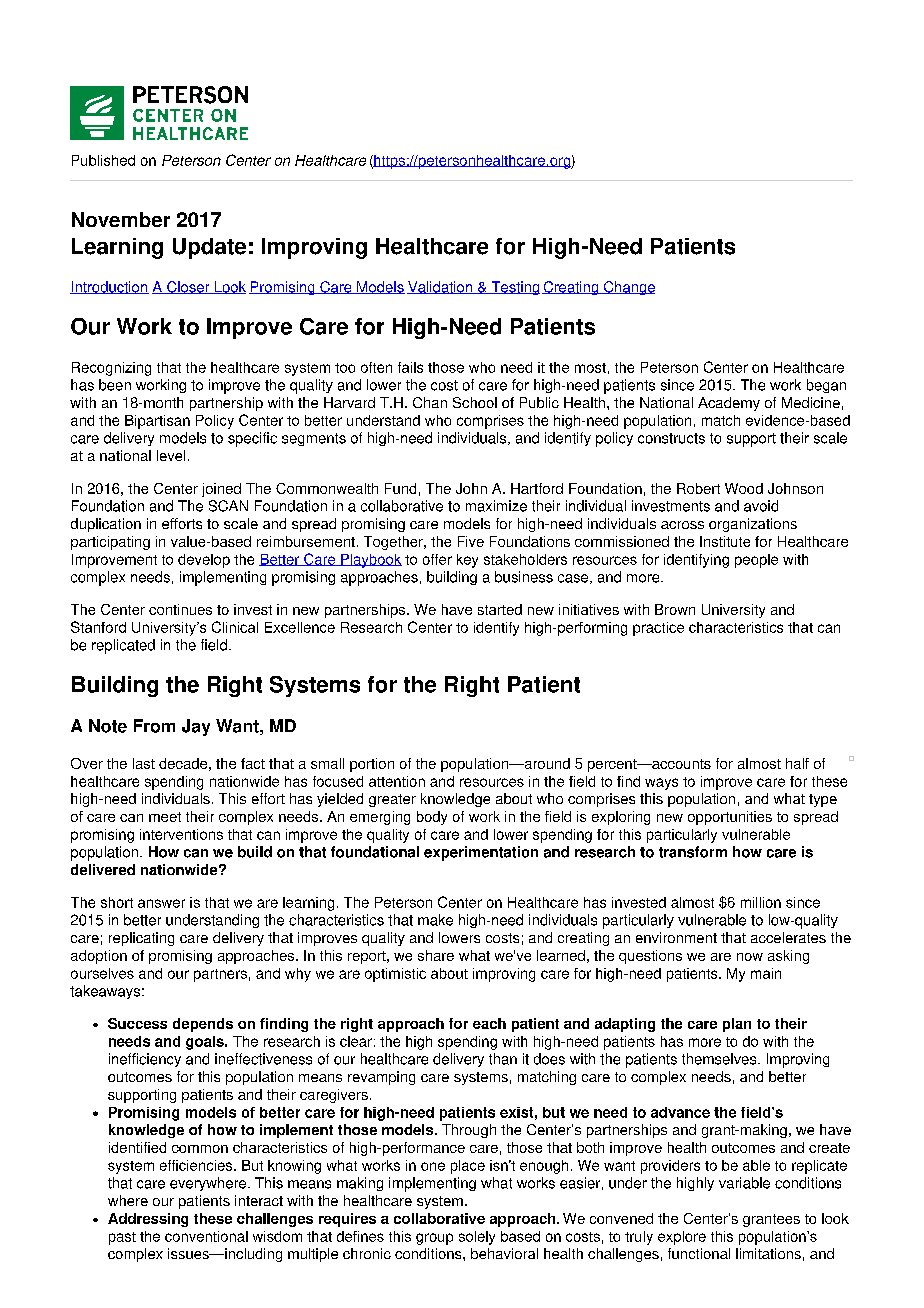  Describe the element at coordinates (141, 939) in the screenshot. I see `replicating` at that location.
